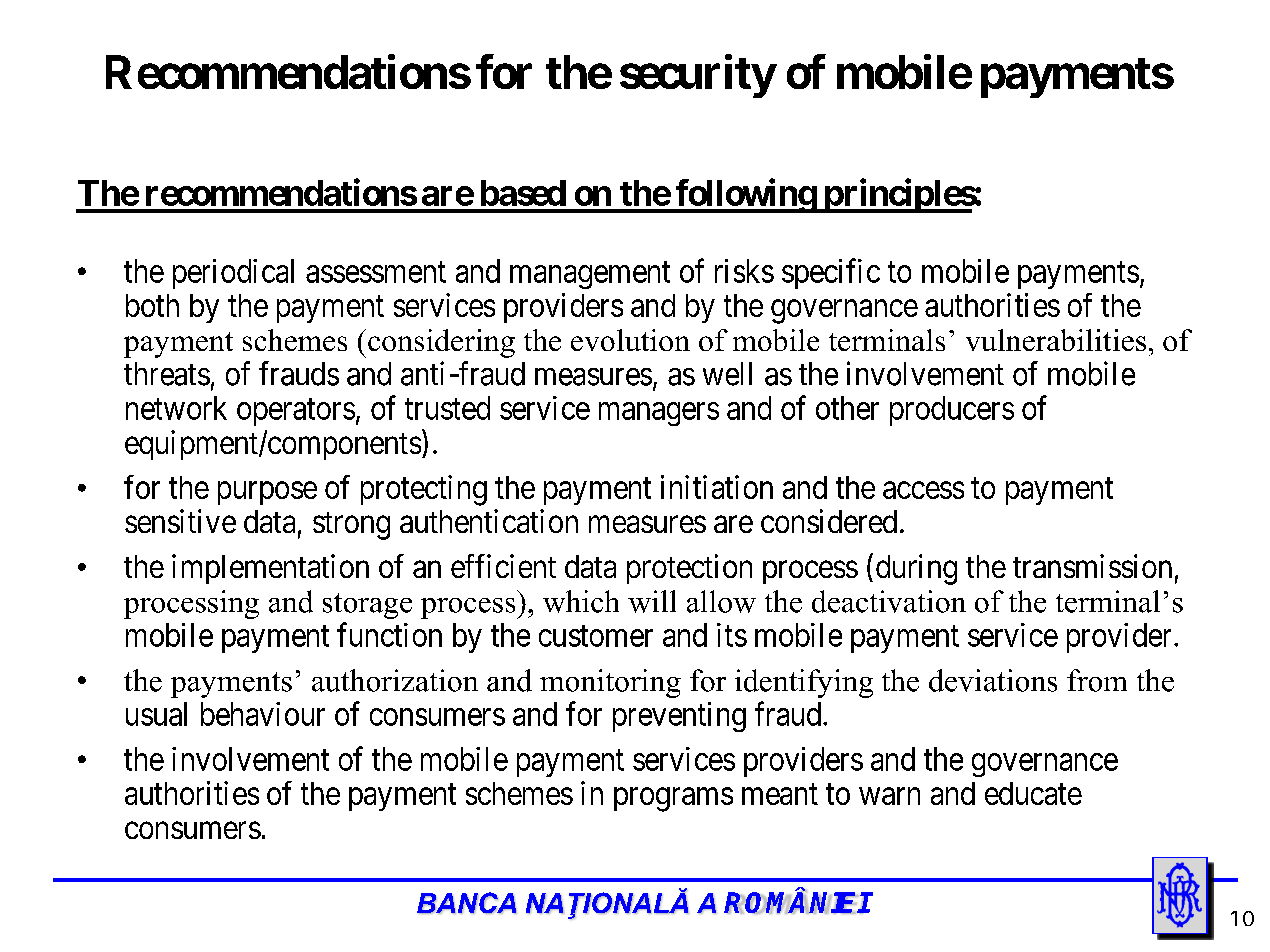  I want to click on purpose, so click(267, 493).
